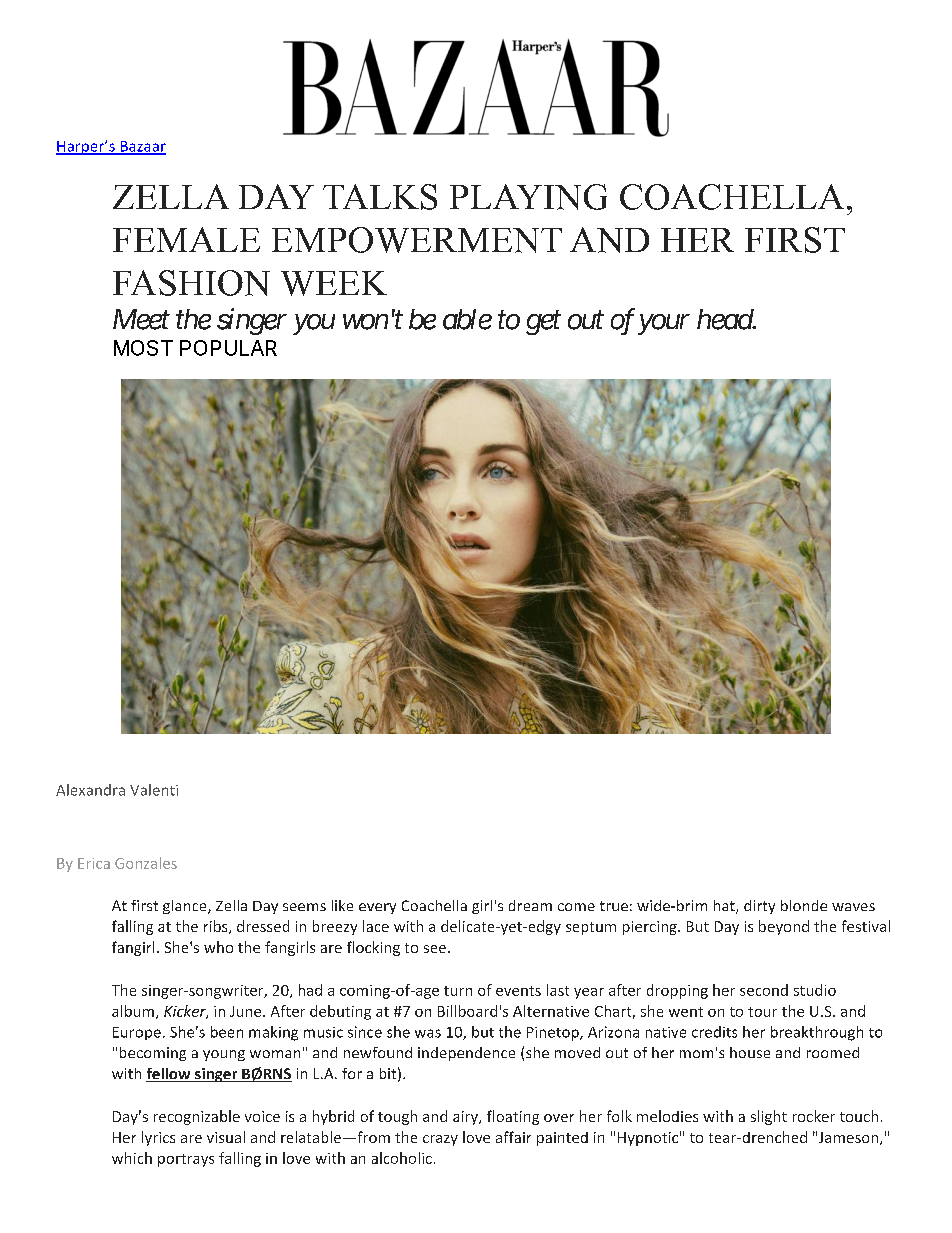 Image resolution: width=952 pixels, height=1233 pixels. What do you see at coordinates (759, 907) in the document?
I see `dirty` at bounding box center [759, 907].
